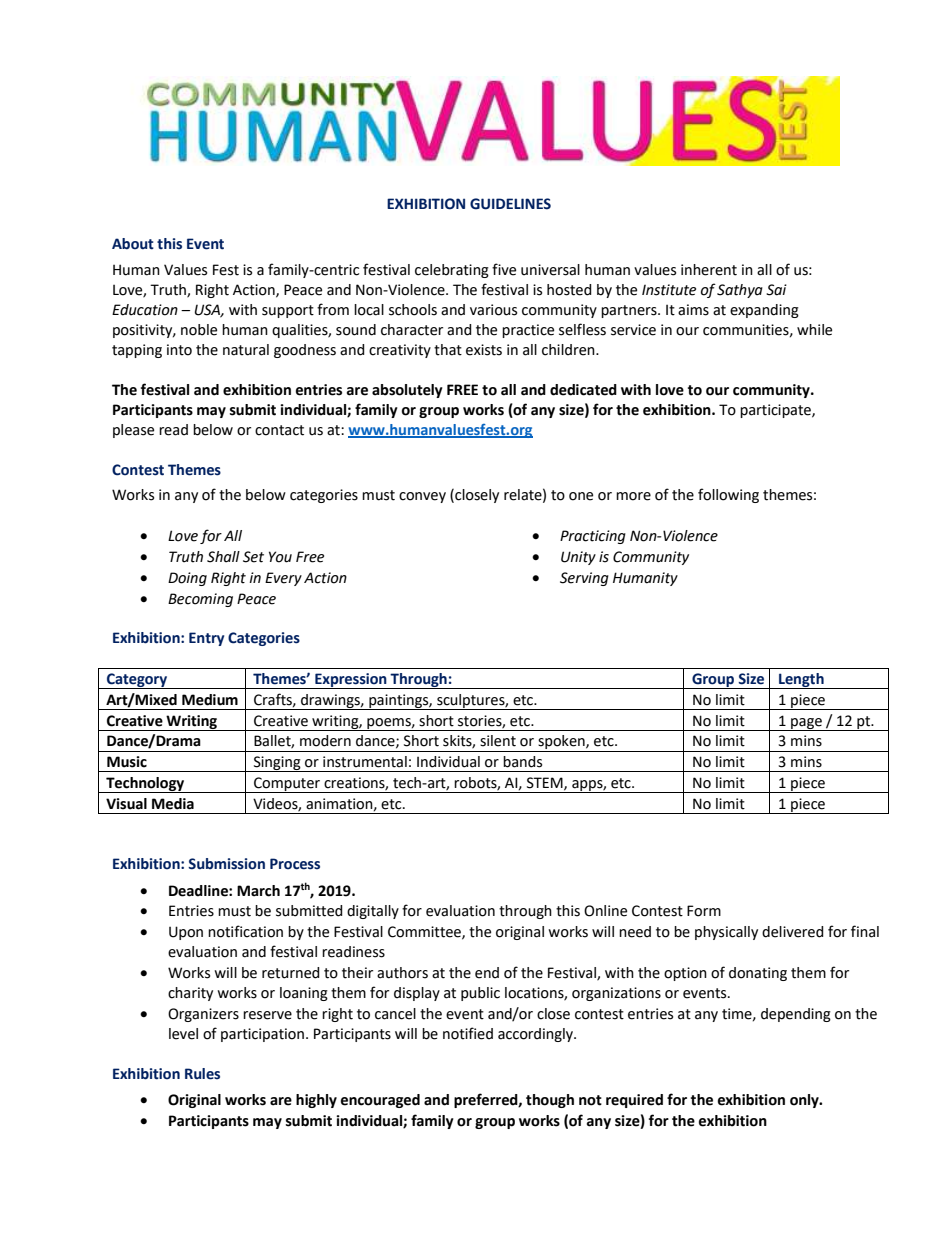 Image resolution: width=952 pixels, height=1233 pixels. Describe the element at coordinates (709, 270) in the screenshot. I see `inherent` at that location.
